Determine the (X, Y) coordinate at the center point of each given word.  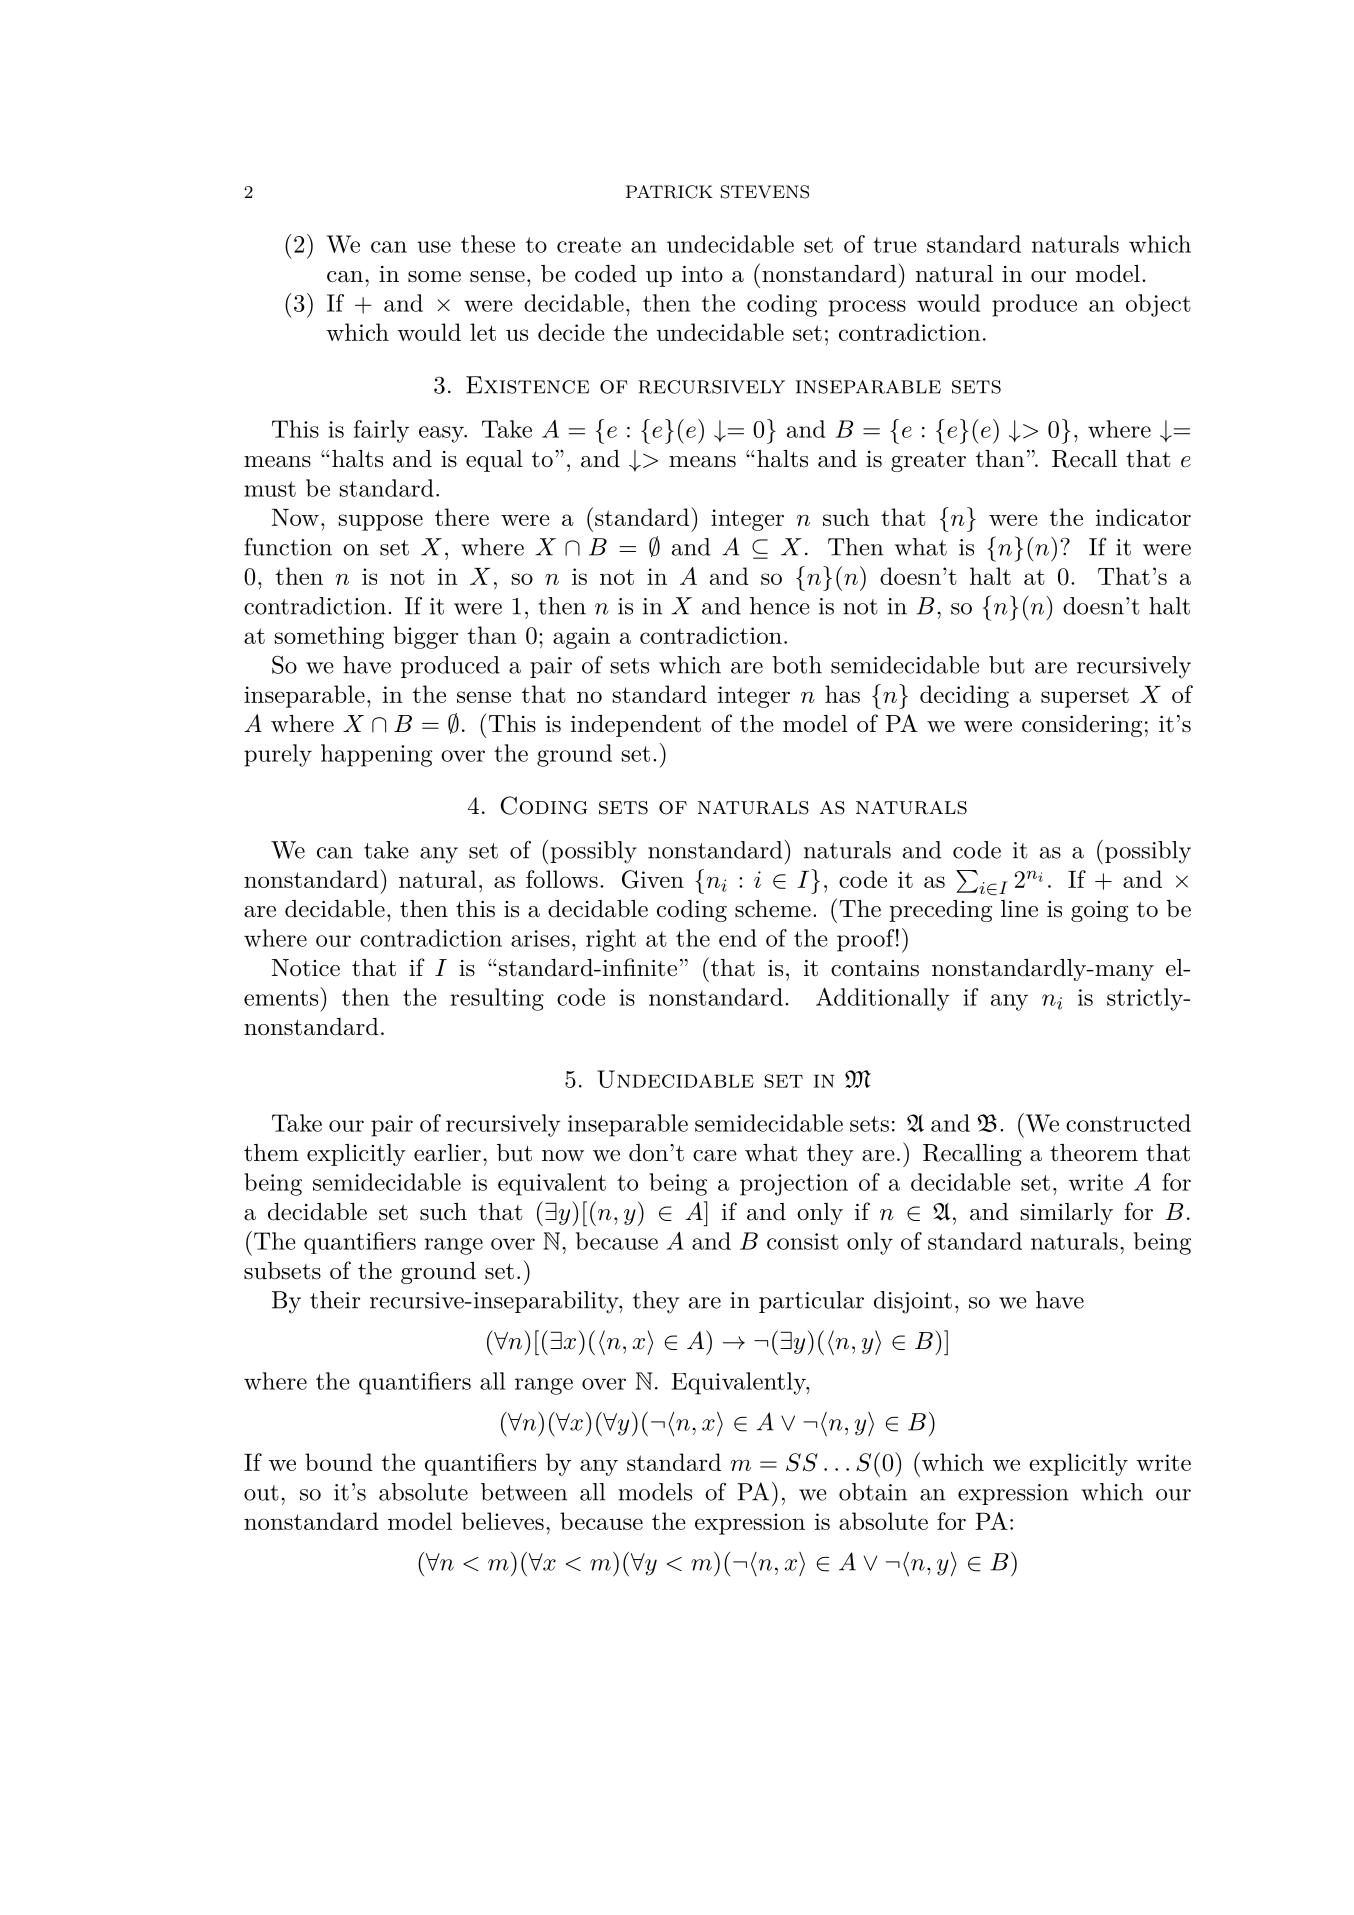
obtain (873, 1492)
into (702, 274)
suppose (381, 522)
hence (780, 606)
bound (339, 1462)
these (488, 244)
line (1019, 908)
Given (653, 879)
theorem (1094, 1153)
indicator (1143, 517)
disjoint (913, 1302)
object (1158, 305)
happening (376, 755)
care (715, 1156)
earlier (447, 1153)
